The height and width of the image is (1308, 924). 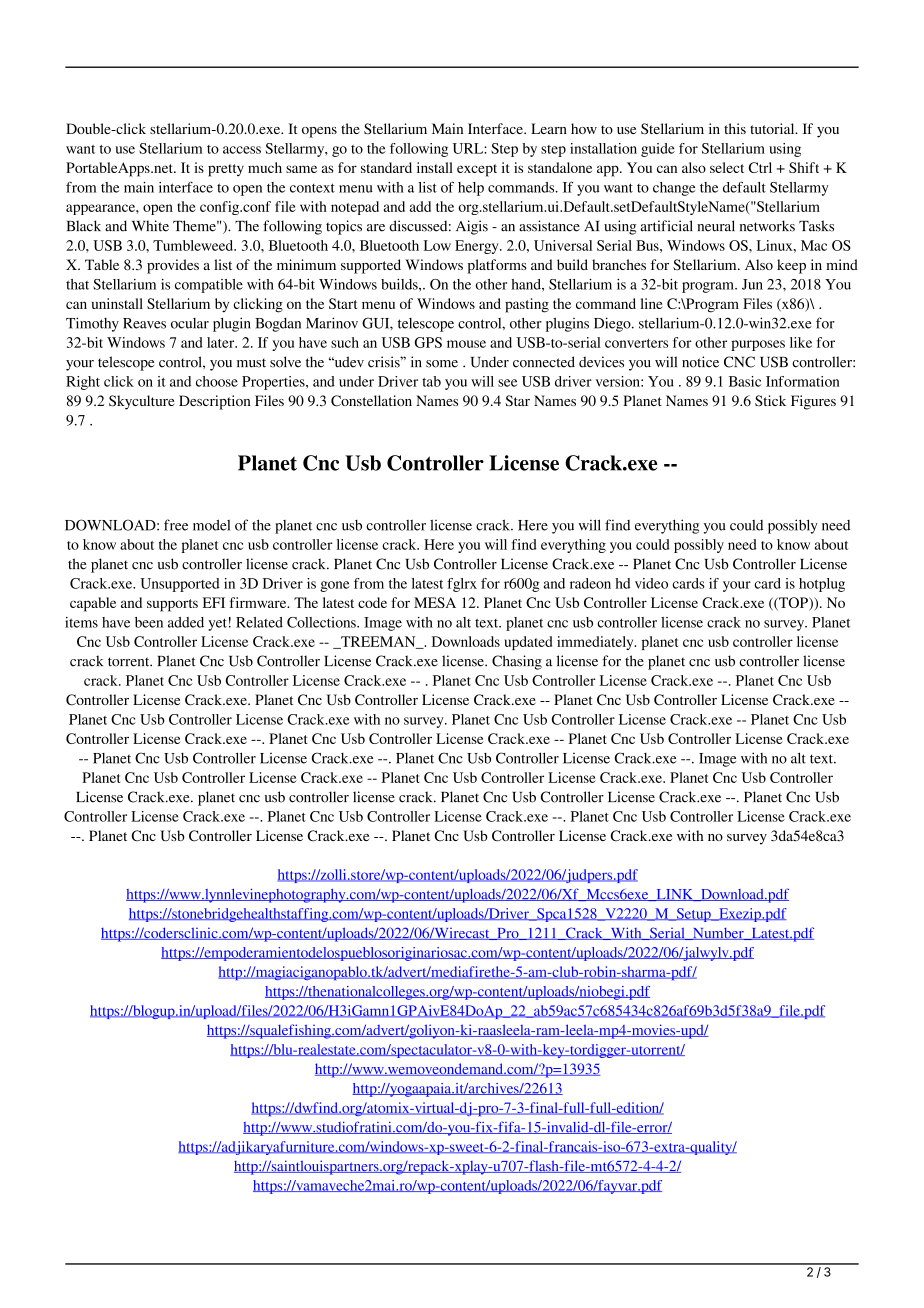 I want to click on immediately, so click(x=596, y=643).
